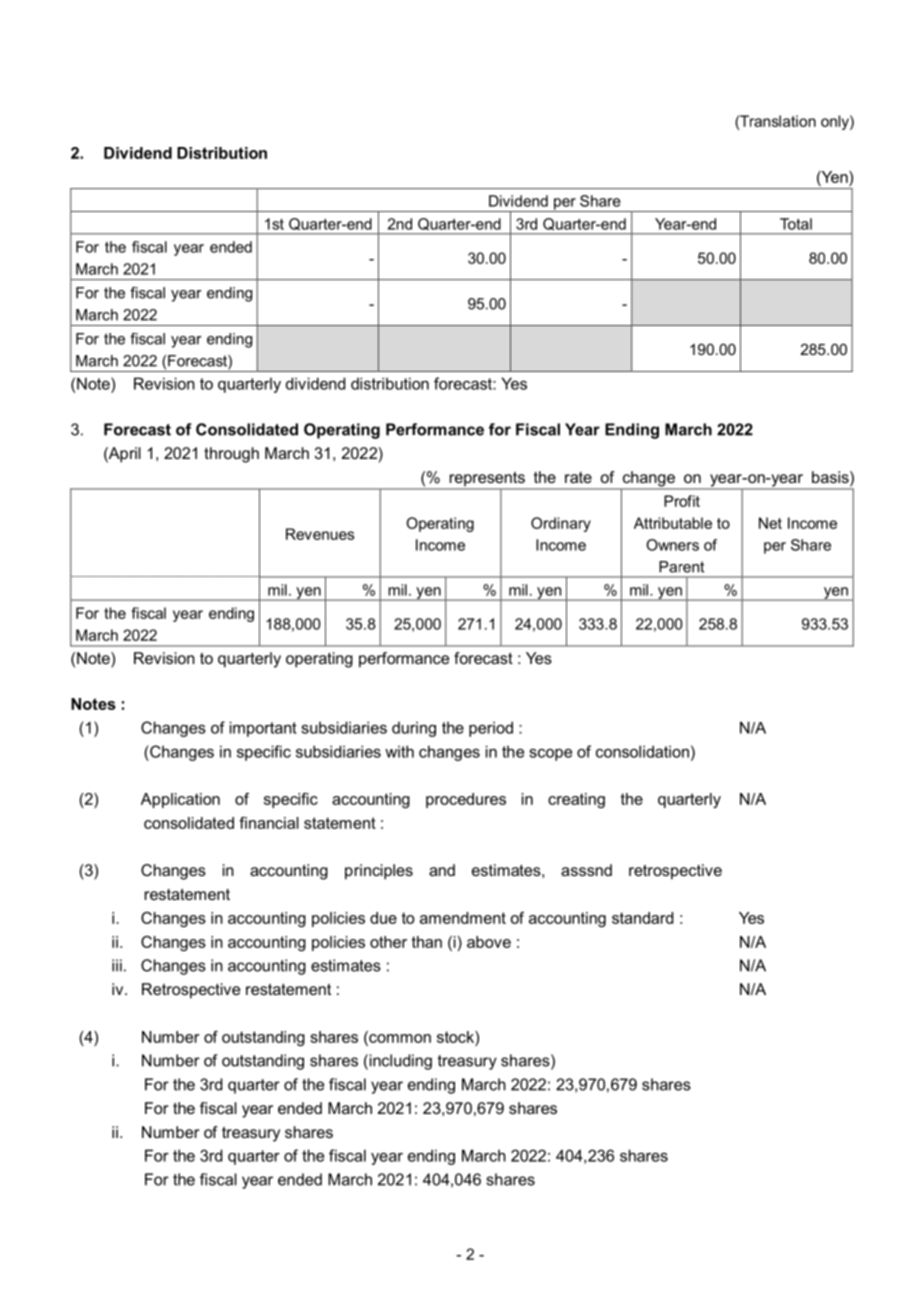 The height and width of the screenshot is (1308, 924). I want to click on through, so click(231, 455).
